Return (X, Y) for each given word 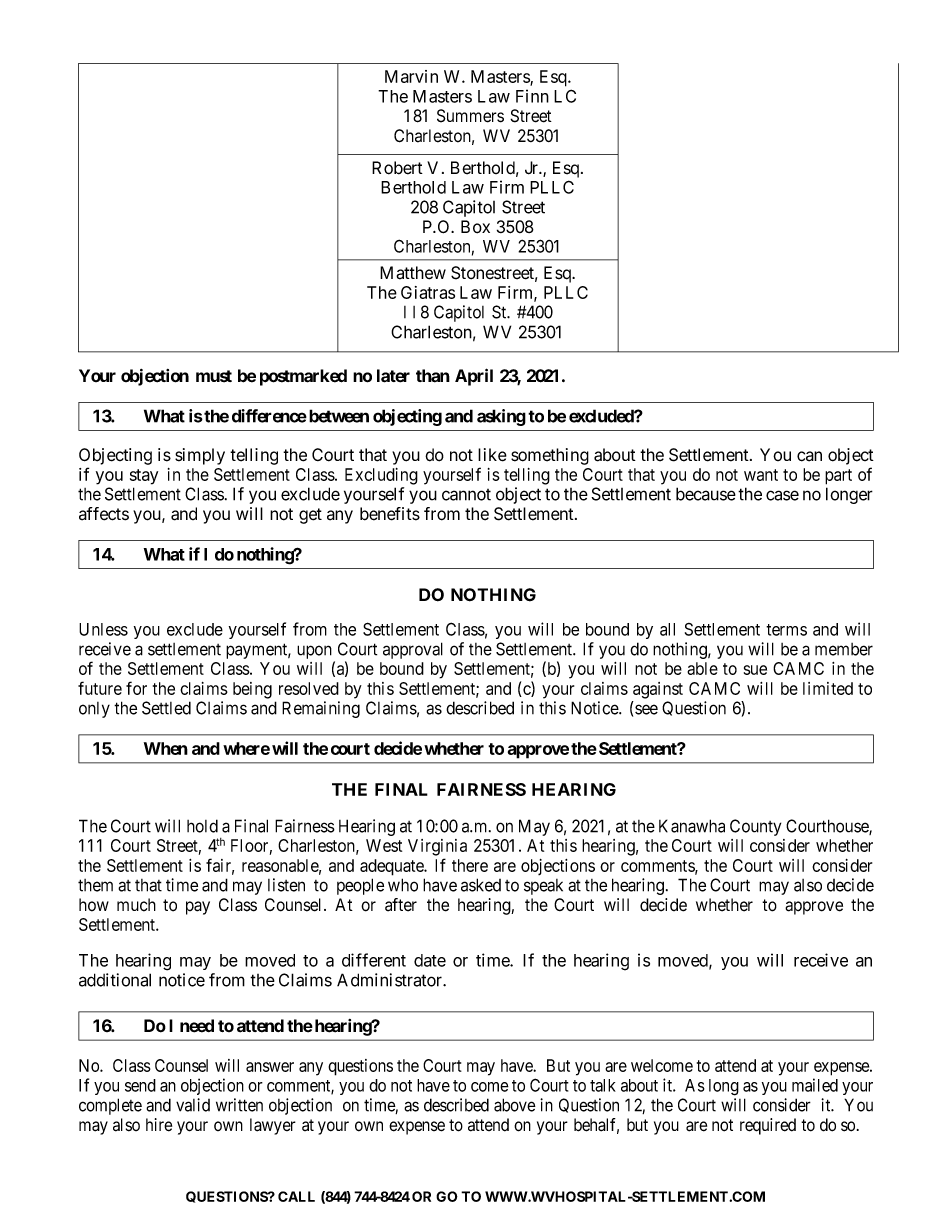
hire (159, 1125)
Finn (532, 96)
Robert (397, 168)
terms (786, 630)
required (768, 1126)
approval (413, 650)
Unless (103, 629)
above (515, 1105)
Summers (470, 116)
